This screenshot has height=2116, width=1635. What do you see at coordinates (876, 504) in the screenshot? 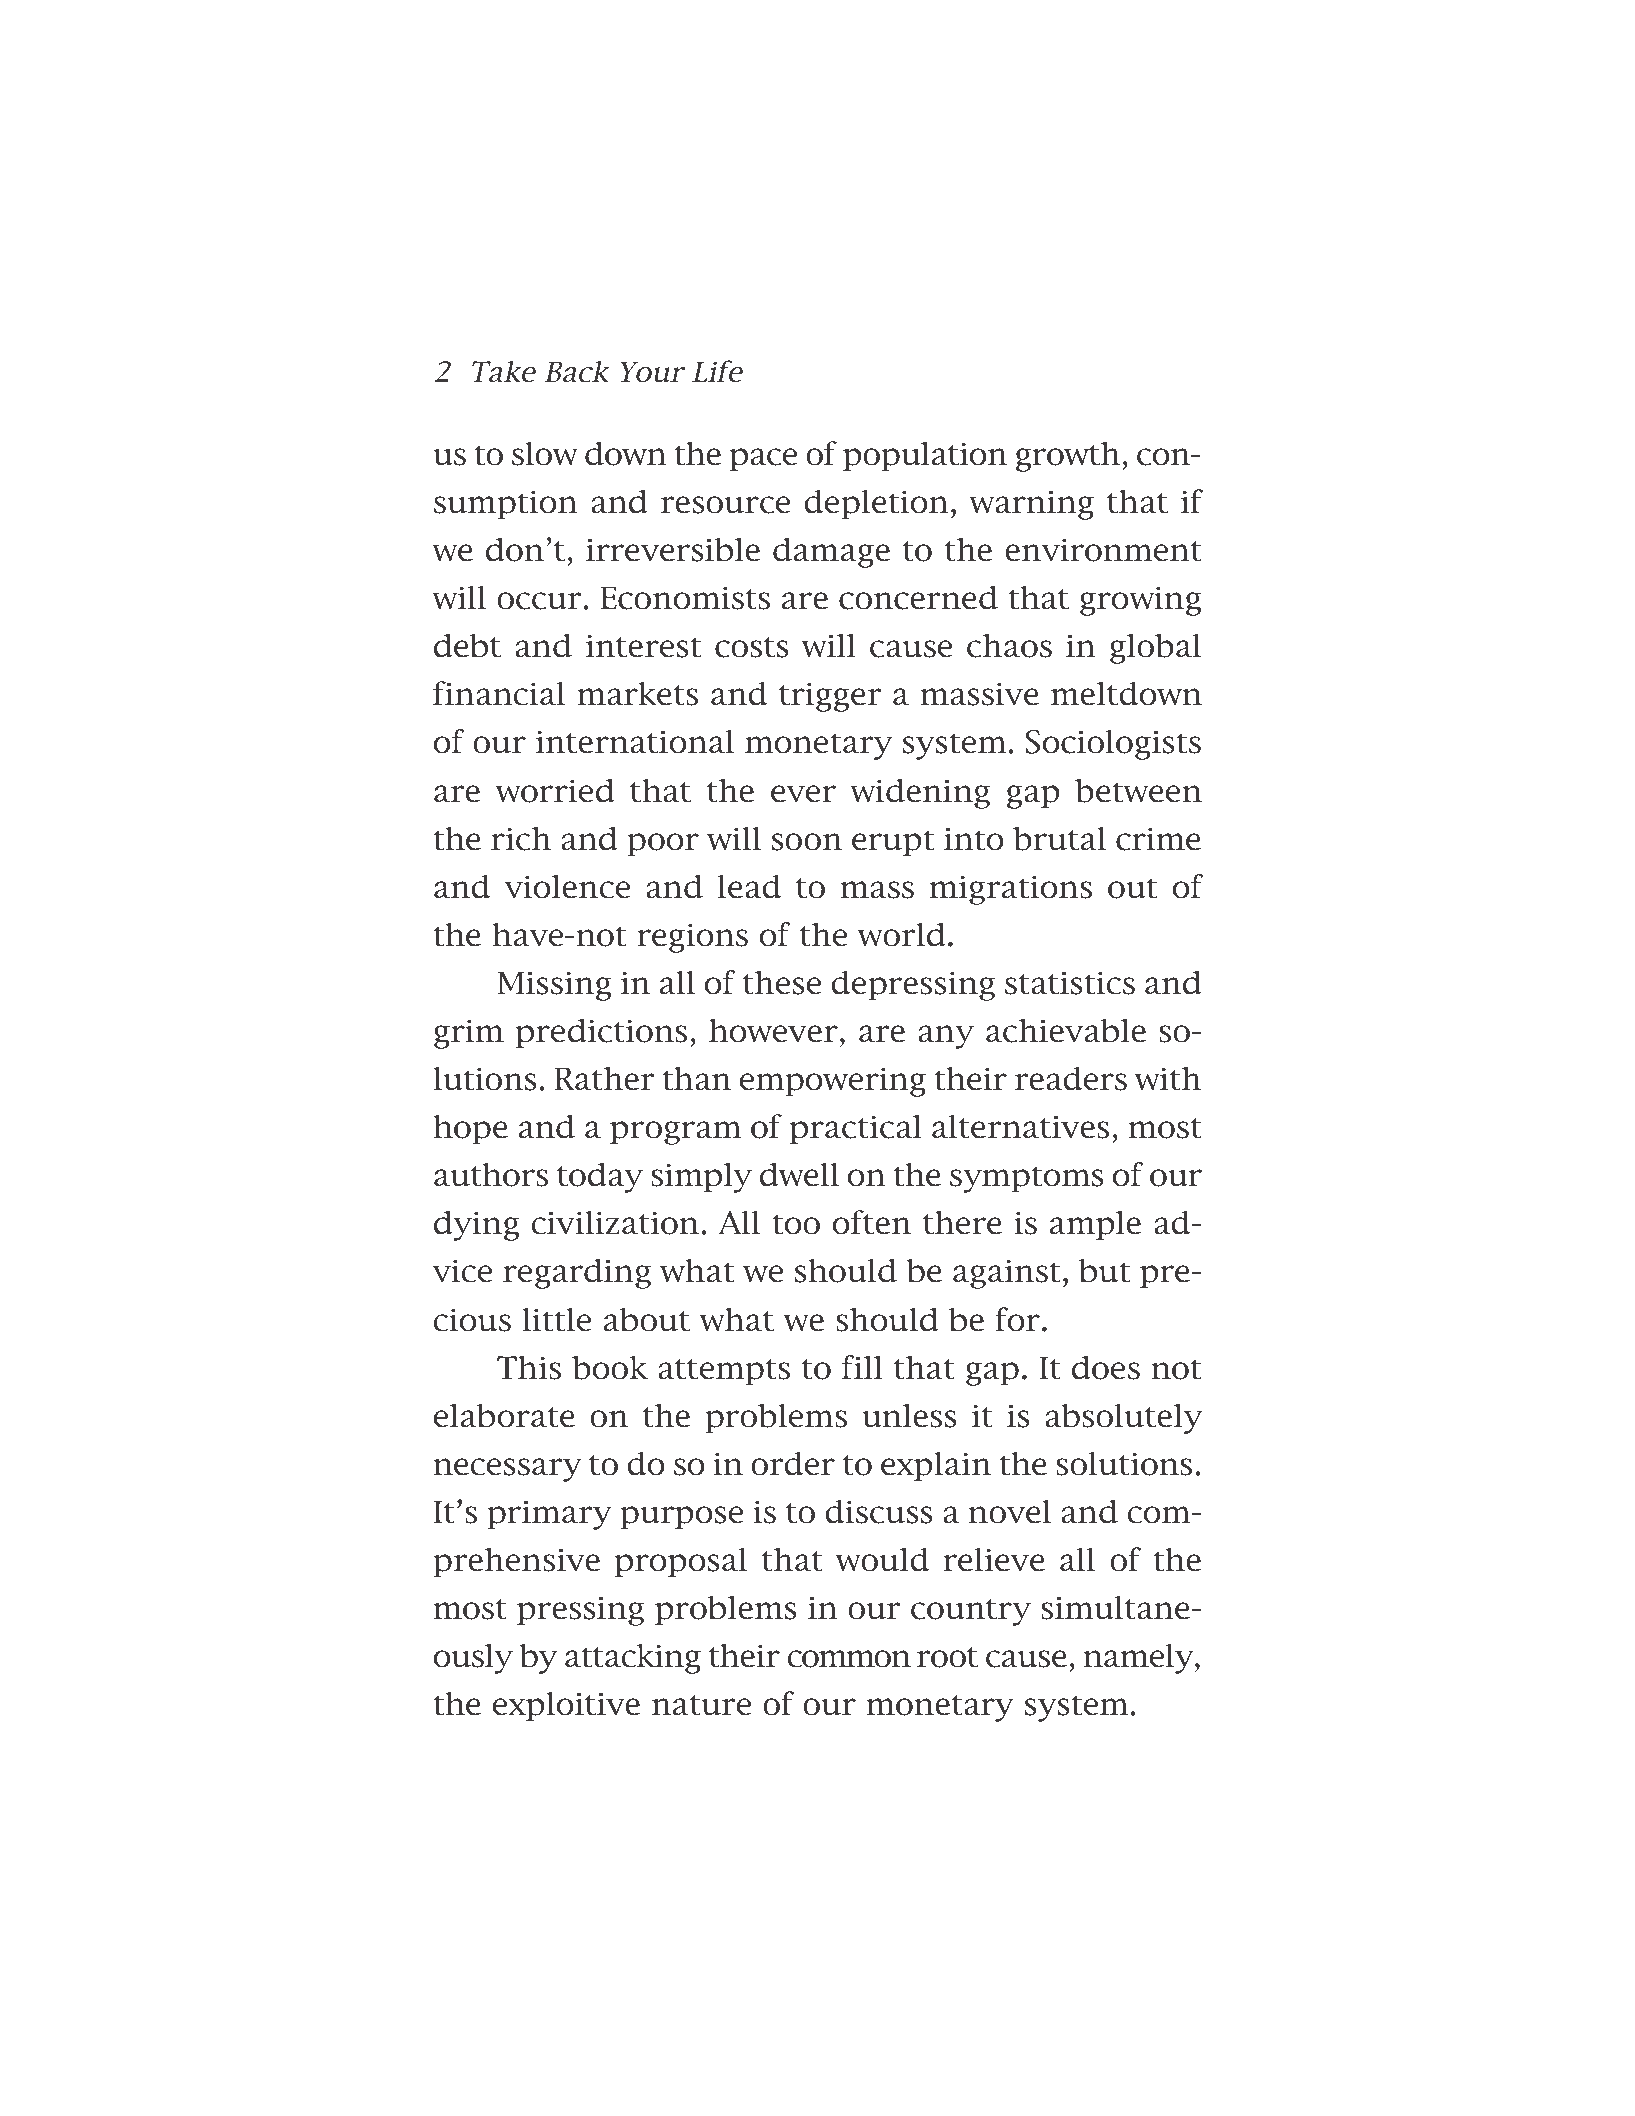
I see `depletion` at bounding box center [876, 504].
